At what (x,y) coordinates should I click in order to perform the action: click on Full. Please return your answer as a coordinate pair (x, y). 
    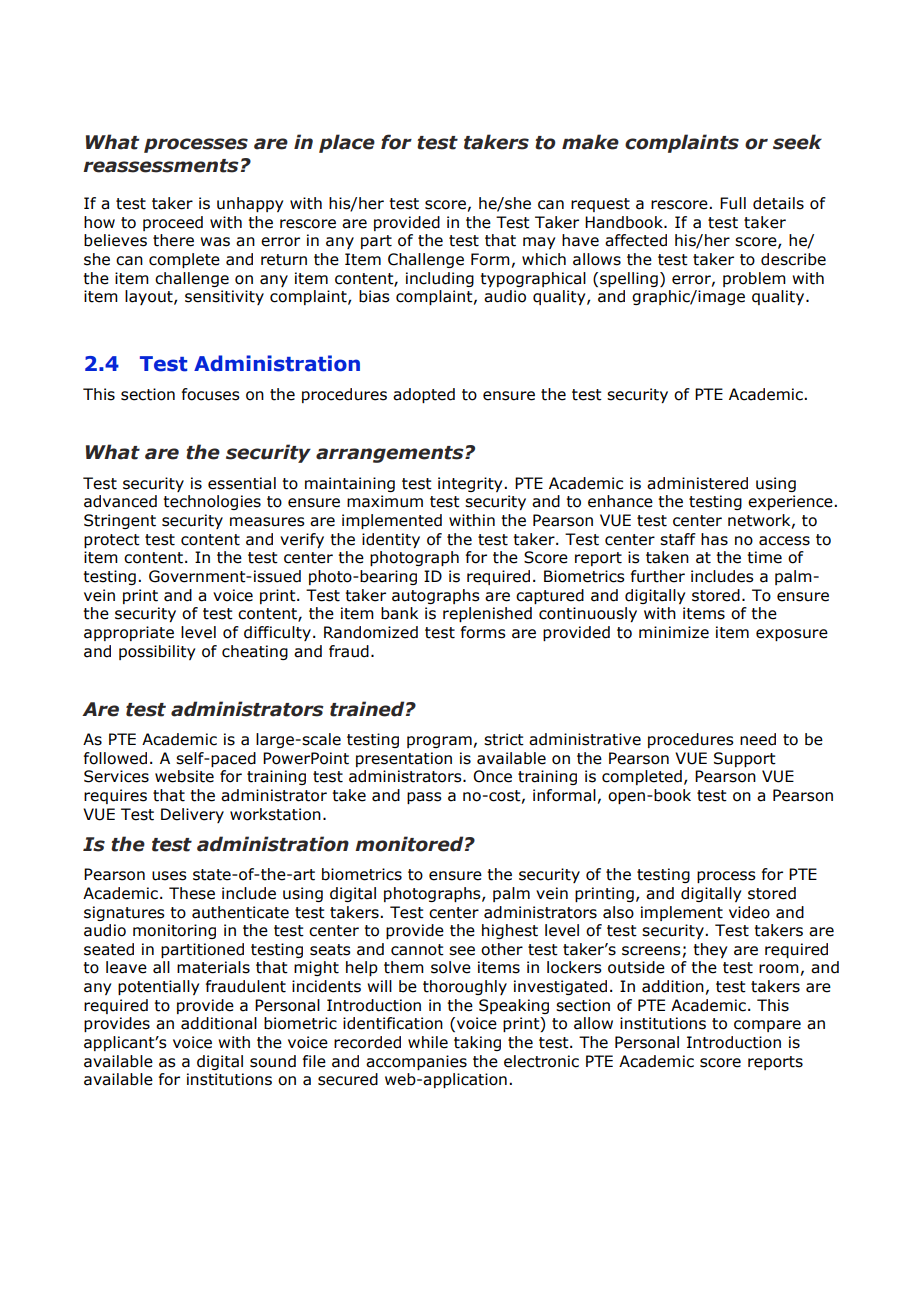
    Looking at the image, I should click on (733, 203).
